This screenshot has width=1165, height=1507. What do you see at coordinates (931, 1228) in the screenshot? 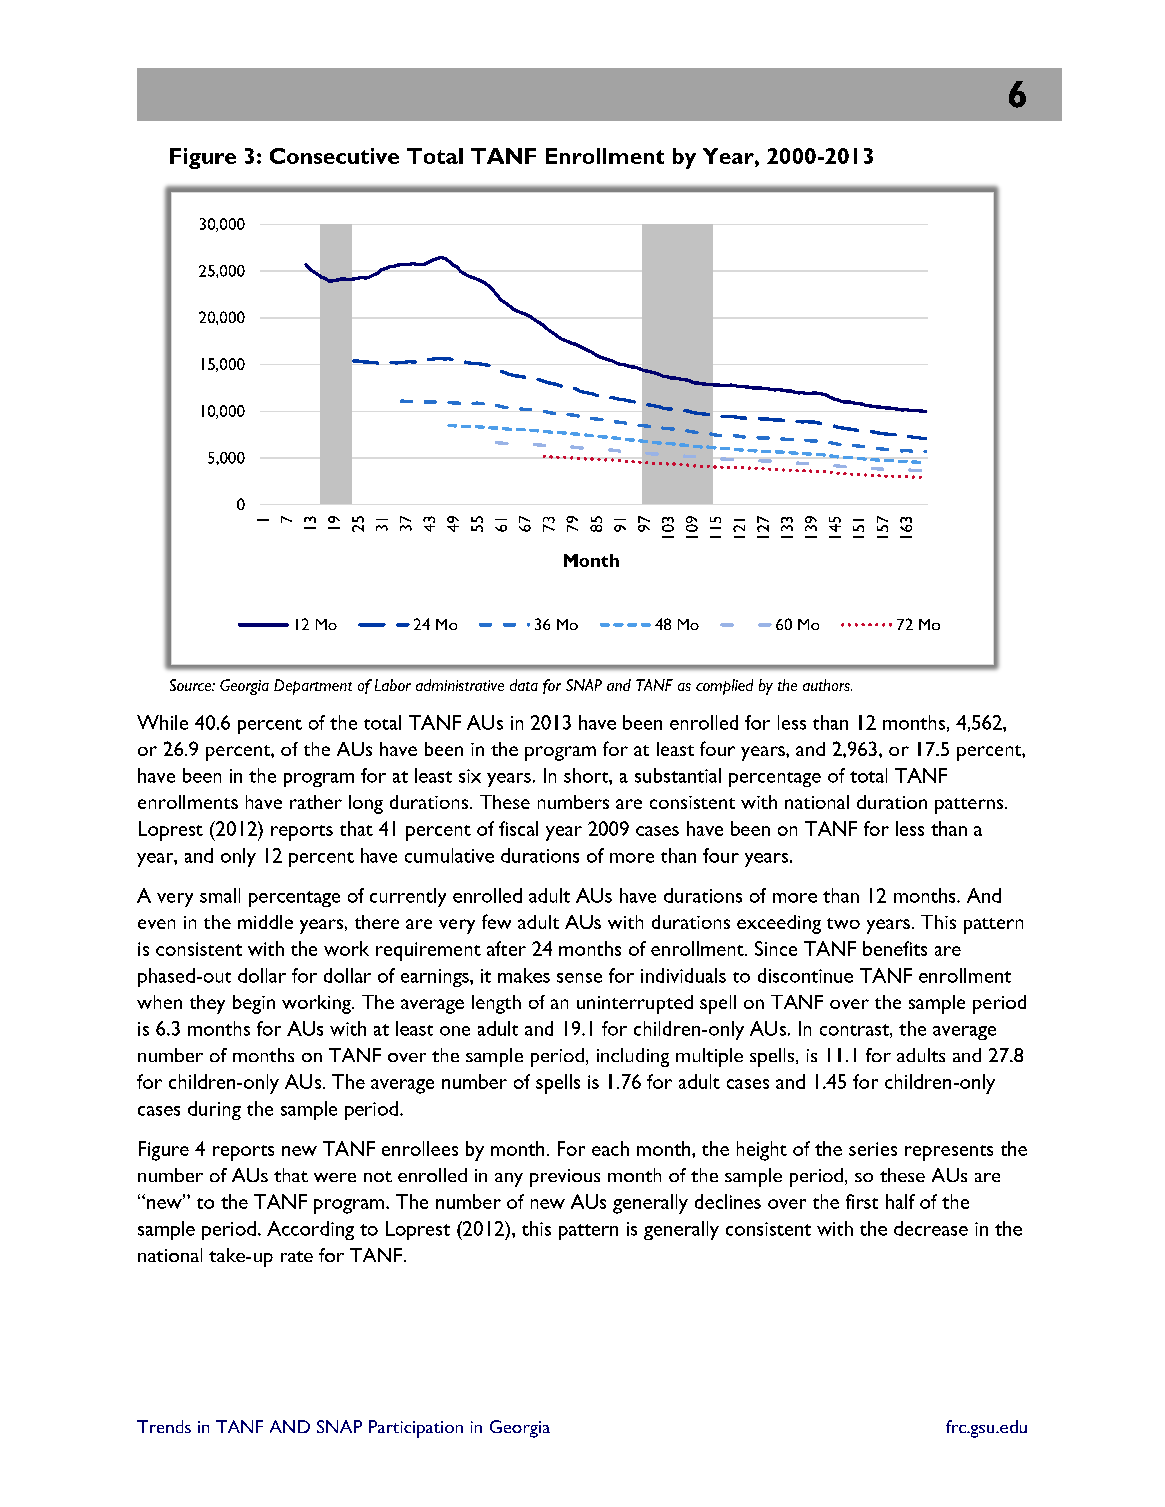
I see `decrease` at bounding box center [931, 1228].
